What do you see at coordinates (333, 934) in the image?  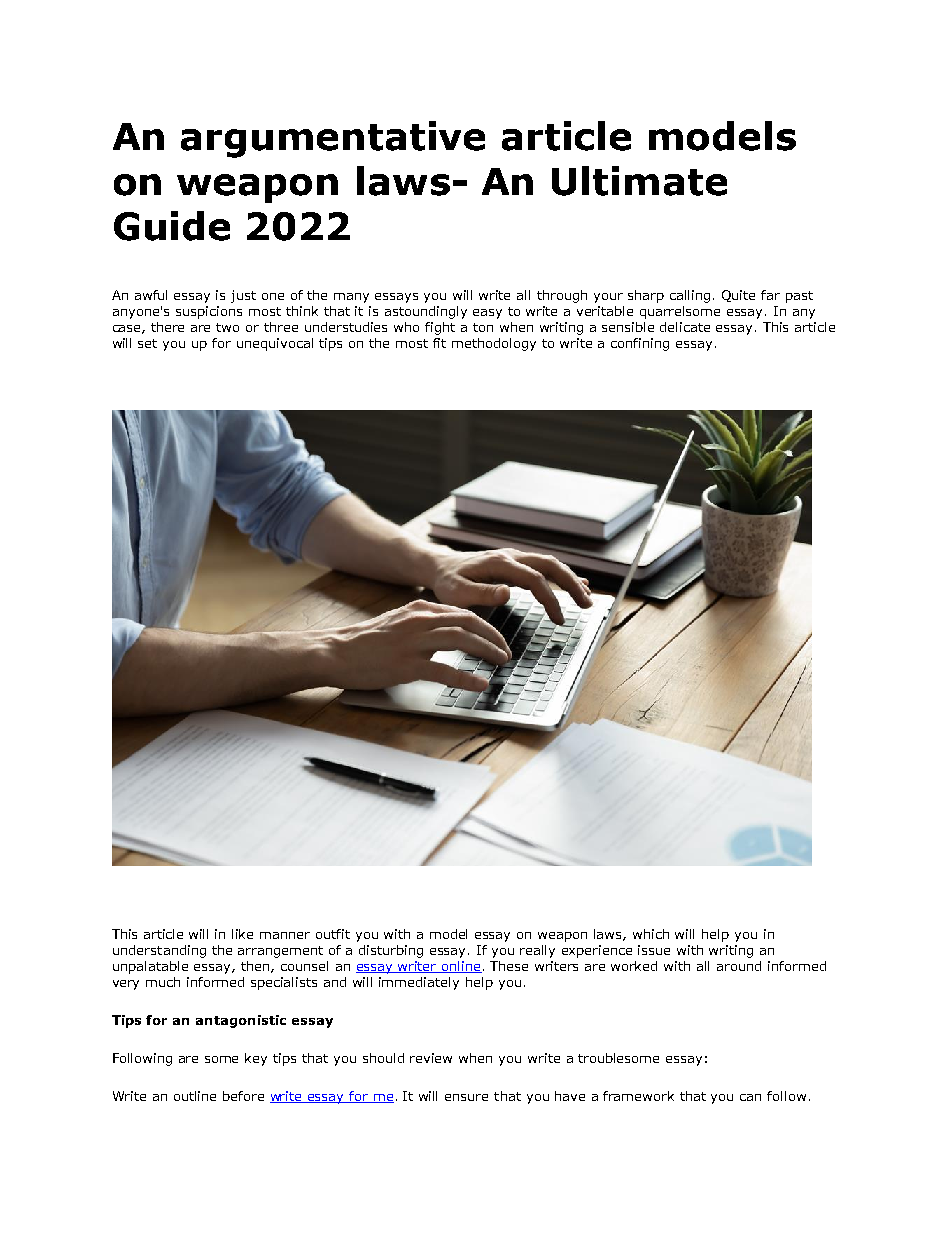 I see `outfit` at bounding box center [333, 934].
